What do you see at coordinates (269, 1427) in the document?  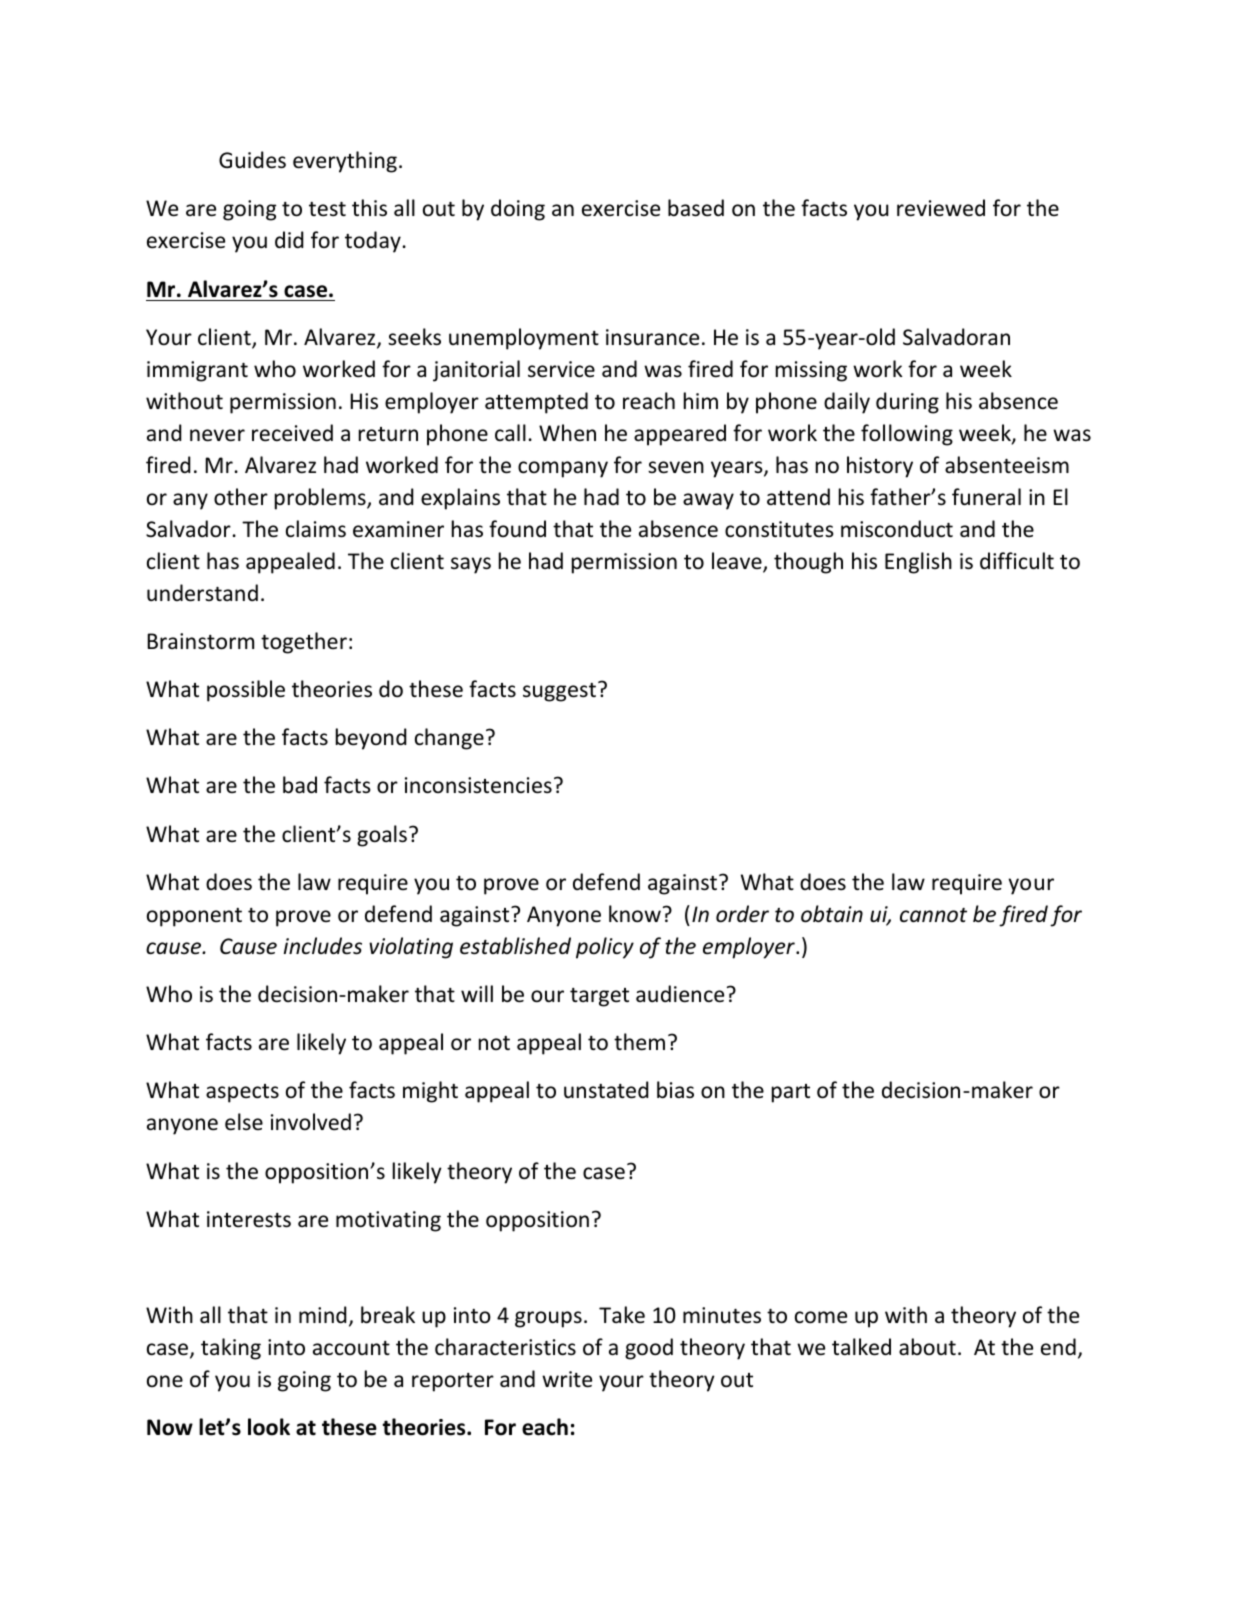 I see `look` at bounding box center [269, 1427].
